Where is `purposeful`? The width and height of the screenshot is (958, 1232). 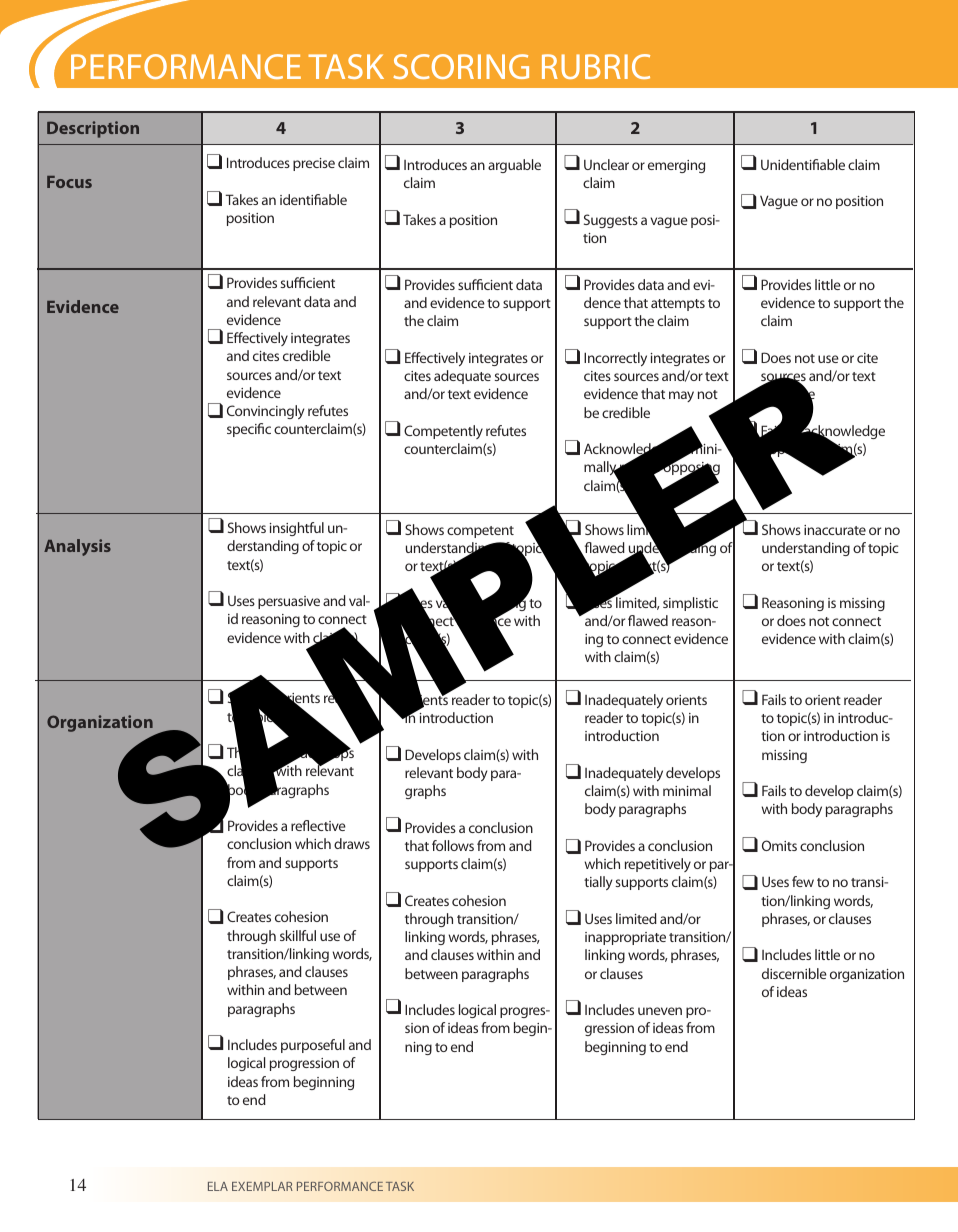 purposeful is located at coordinates (313, 1046).
